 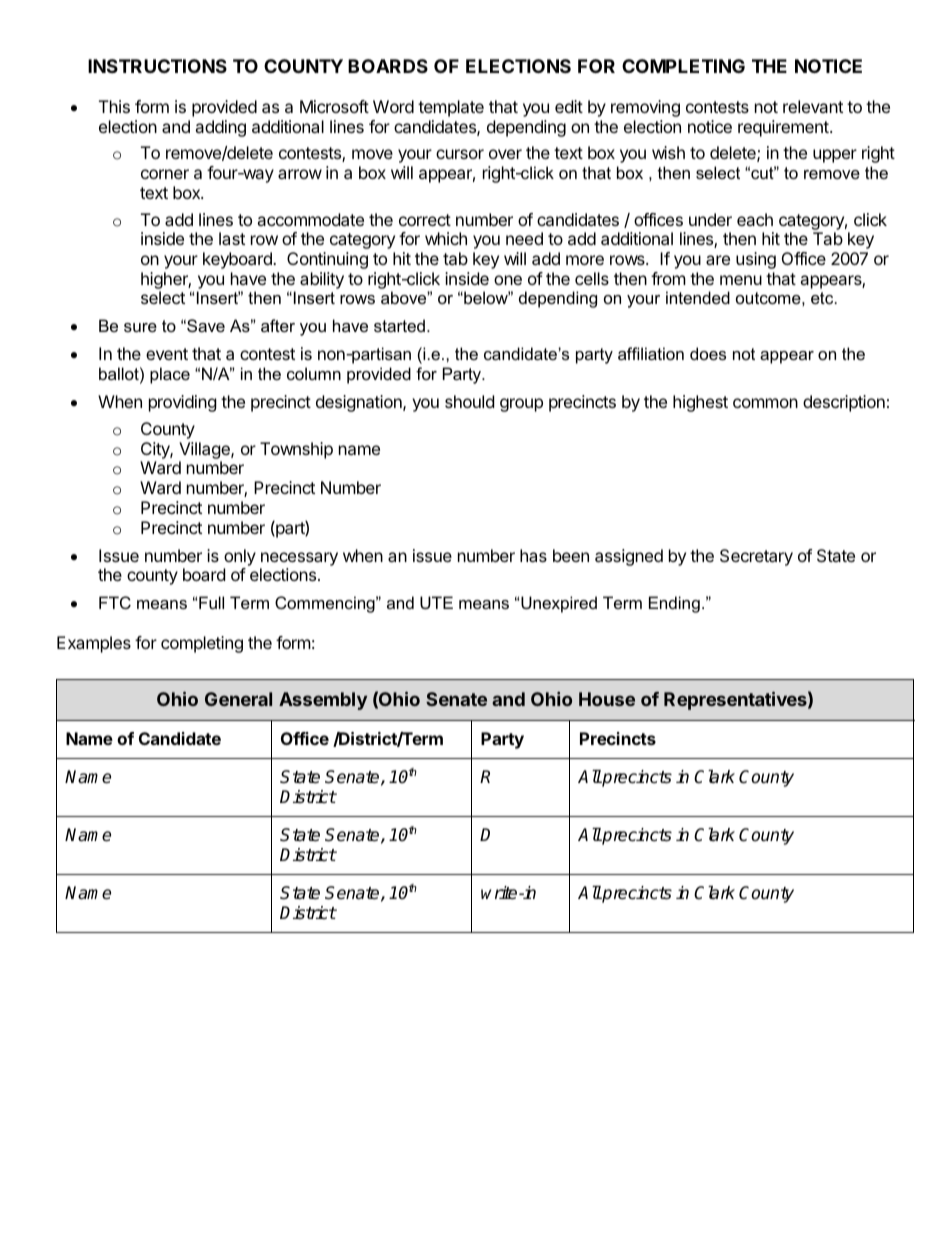 What do you see at coordinates (157, 66) in the page?
I see `INSTRUCTIONS` at bounding box center [157, 66].
